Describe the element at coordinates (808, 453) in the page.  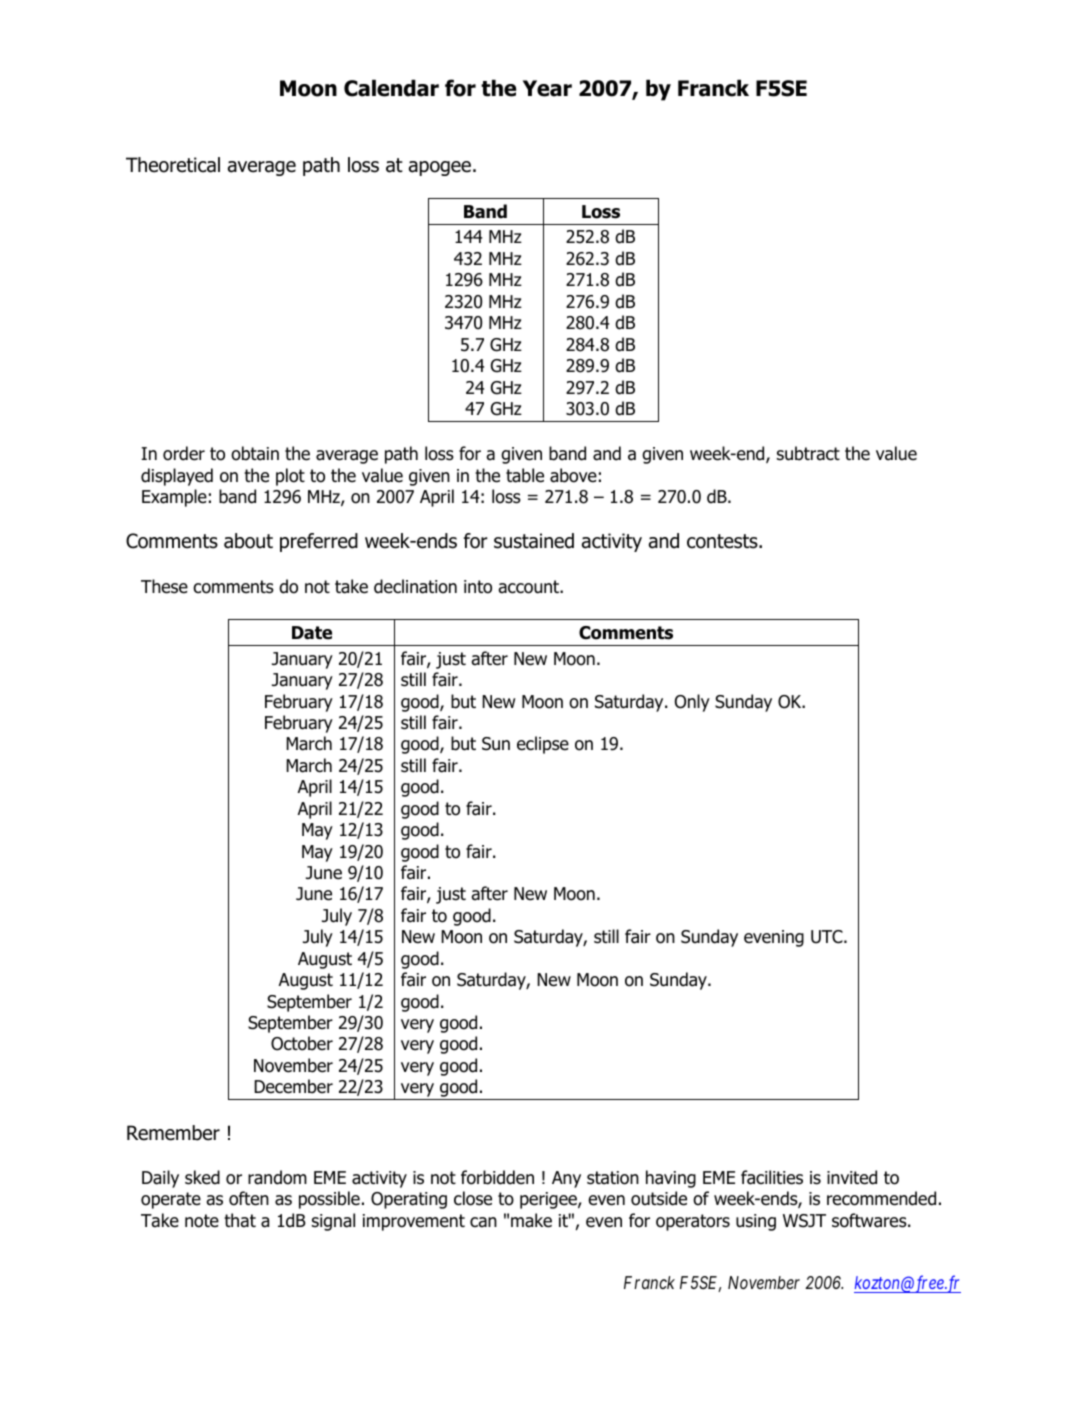
I see `subtract` at that location.
